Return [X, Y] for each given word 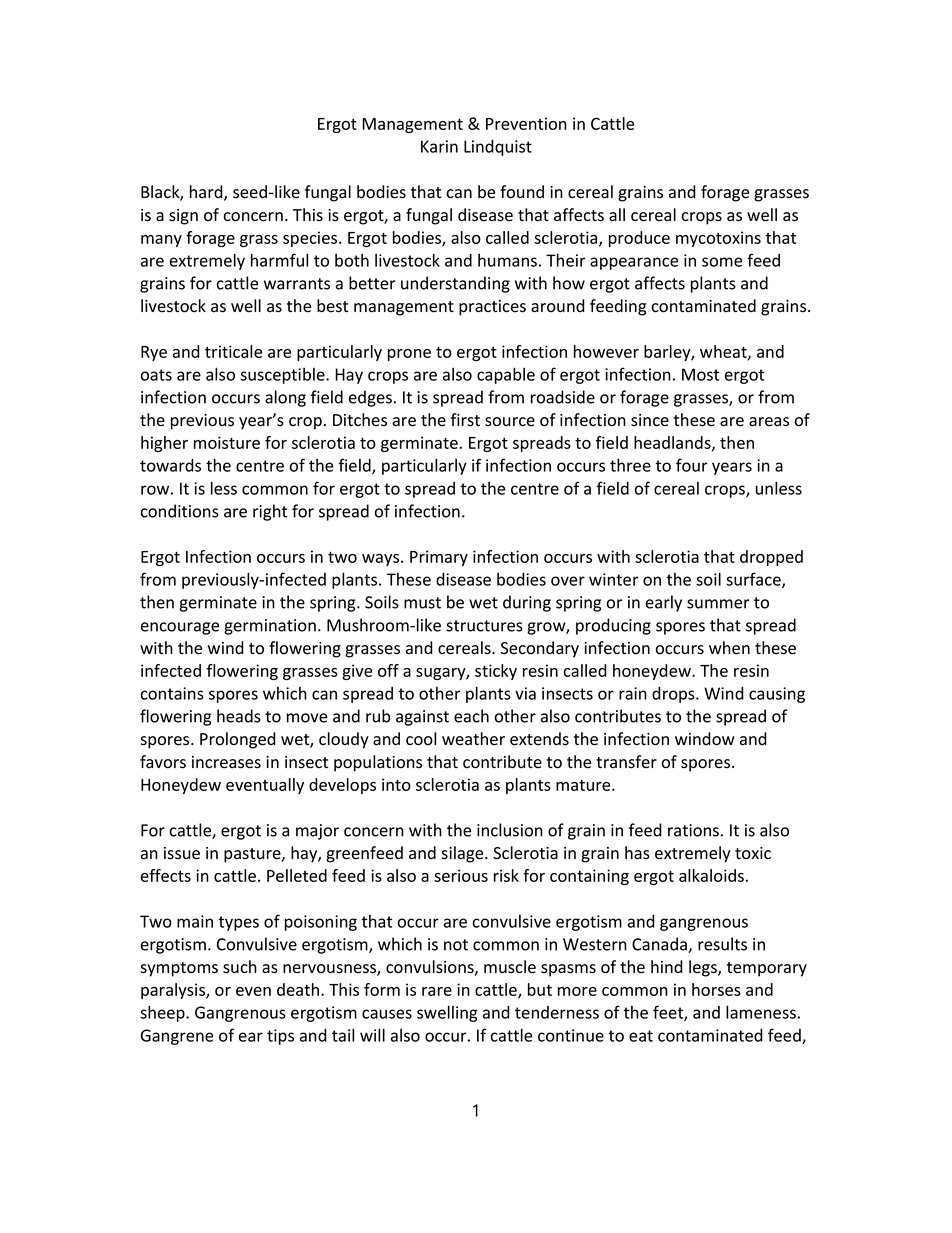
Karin [439, 146]
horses [716, 989]
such [240, 967]
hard [207, 193]
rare [437, 991]
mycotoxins [718, 239]
